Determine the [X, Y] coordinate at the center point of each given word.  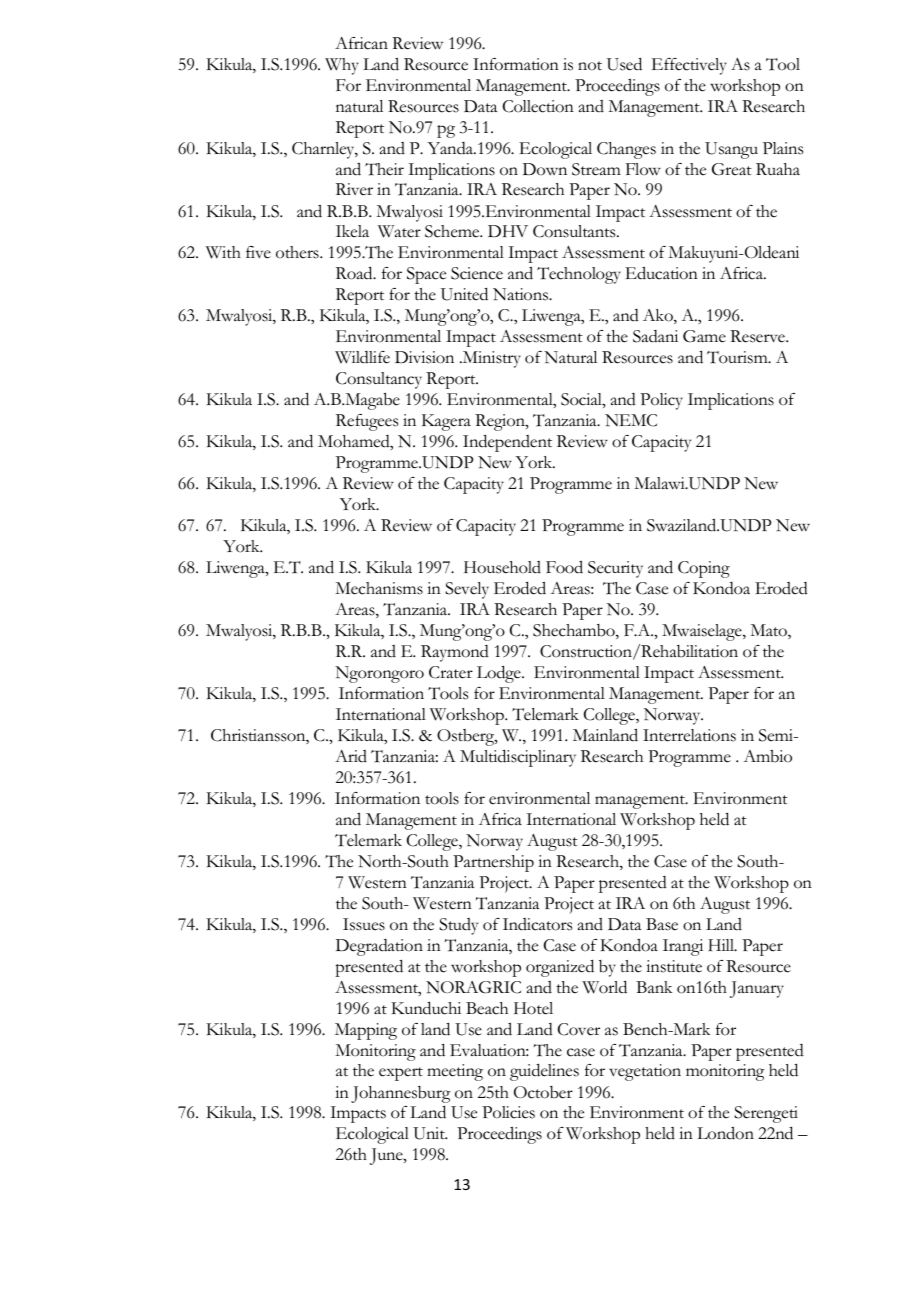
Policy [661, 401]
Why [342, 66]
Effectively [689, 66]
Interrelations [689, 735]
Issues [364, 924]
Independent [507, 443]
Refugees [367, 422]
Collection [538, 106]
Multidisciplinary [518, 758]
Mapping [366, 1031]
